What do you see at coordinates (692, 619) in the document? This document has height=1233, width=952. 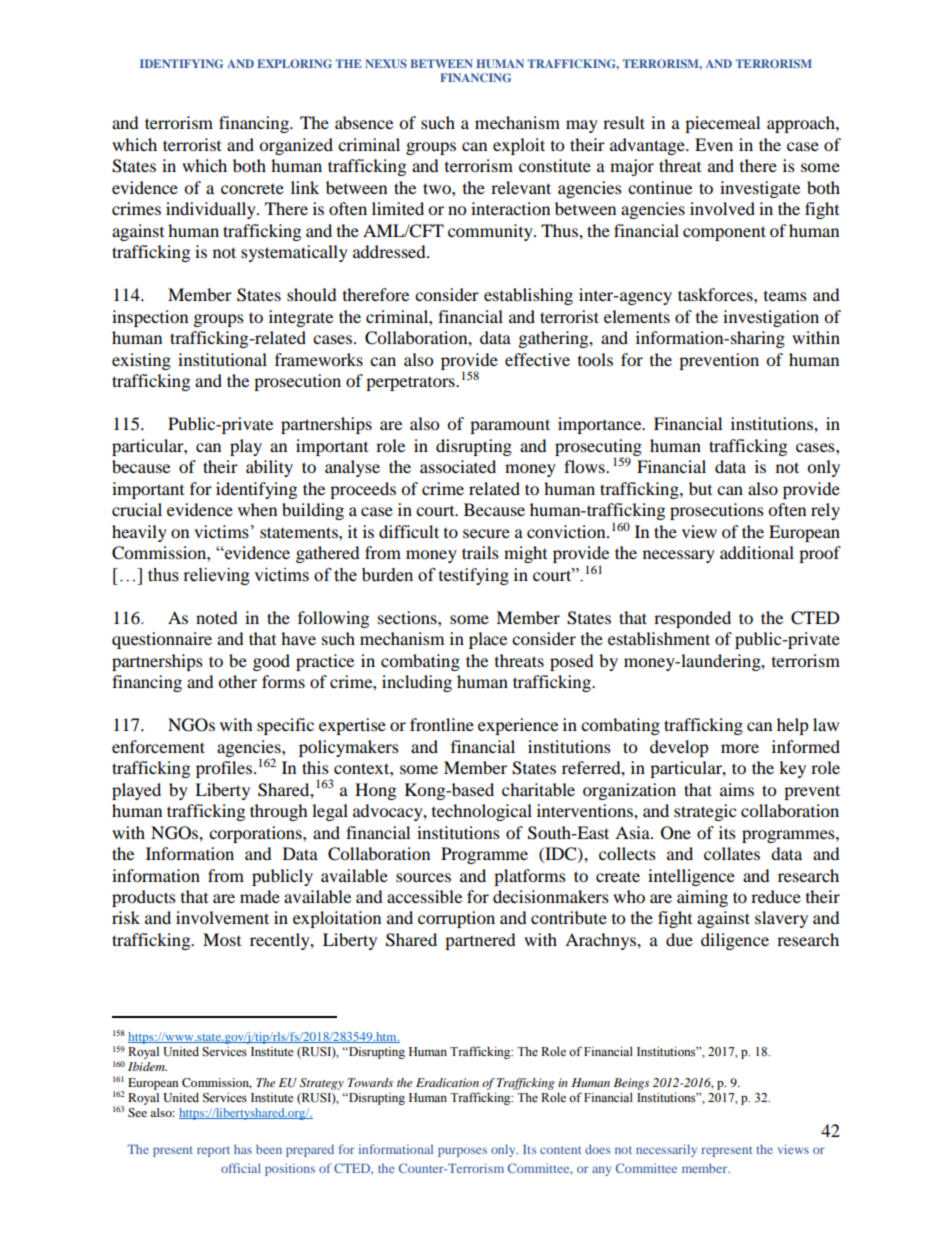 I see `responded` at bounding box center [692, 619].
